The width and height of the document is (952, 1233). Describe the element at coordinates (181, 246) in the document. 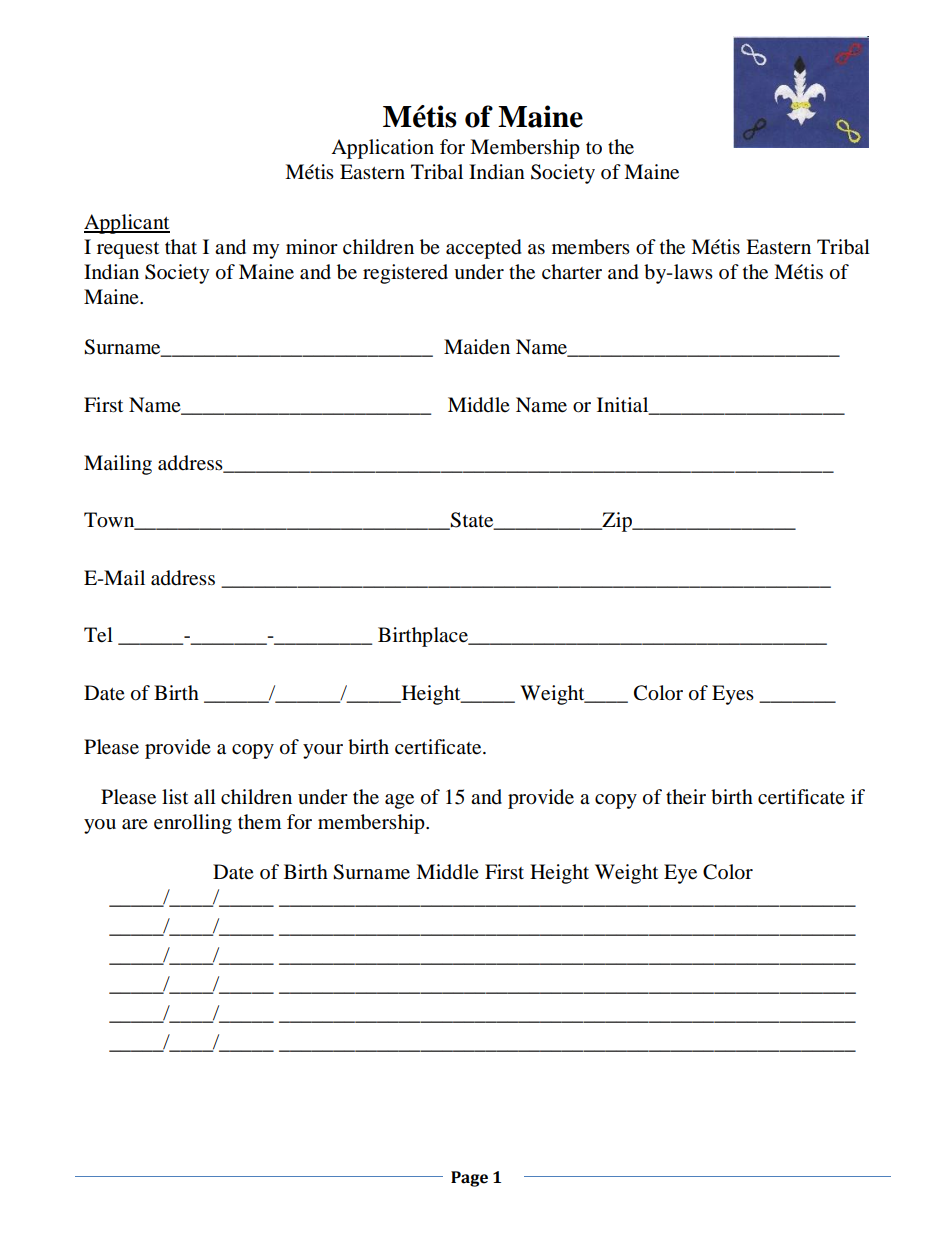

I see `that` at that location.
